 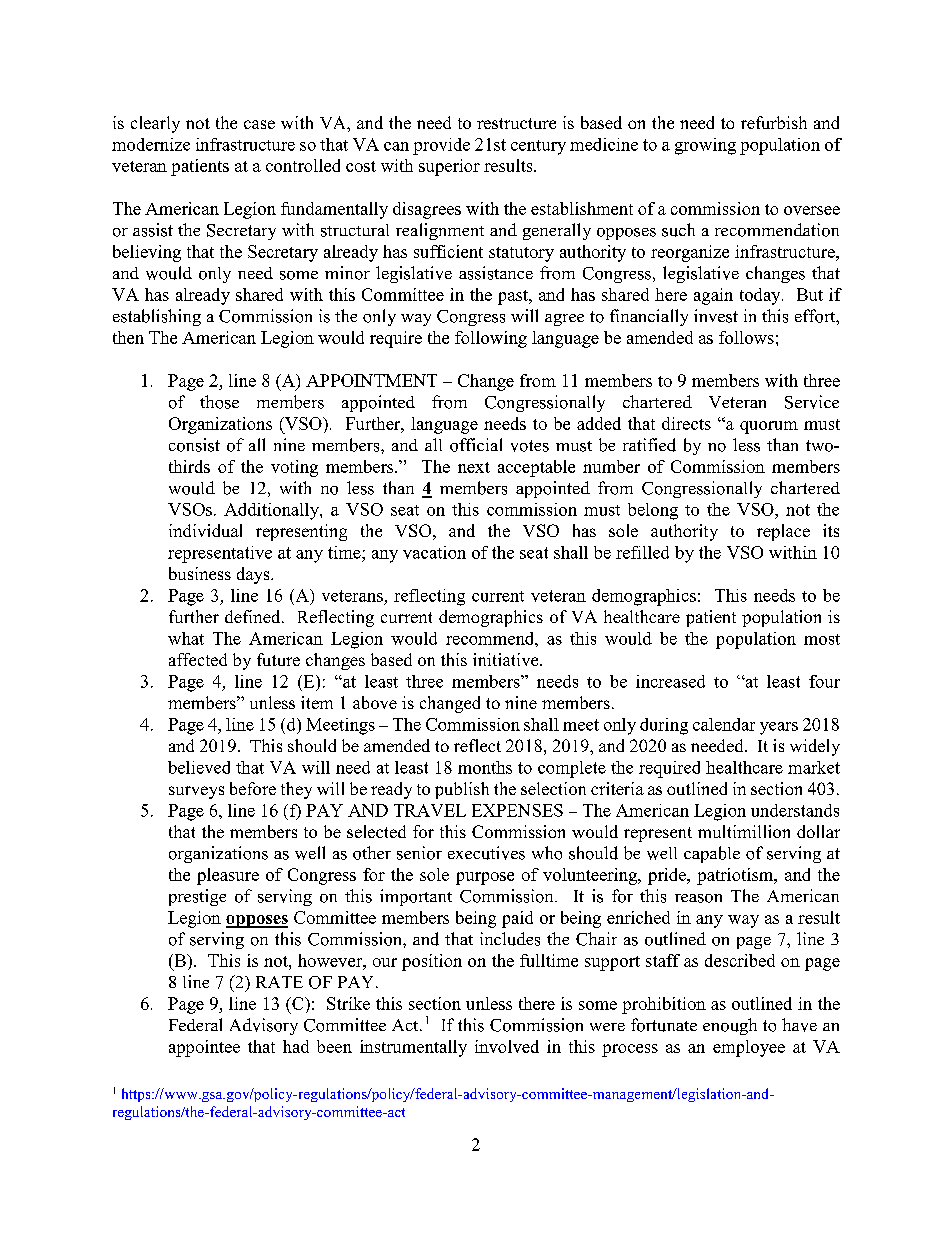 What do you see at coordinates (769, 427) in the image?
I see `quorum` at bounding box center [769, 427].
